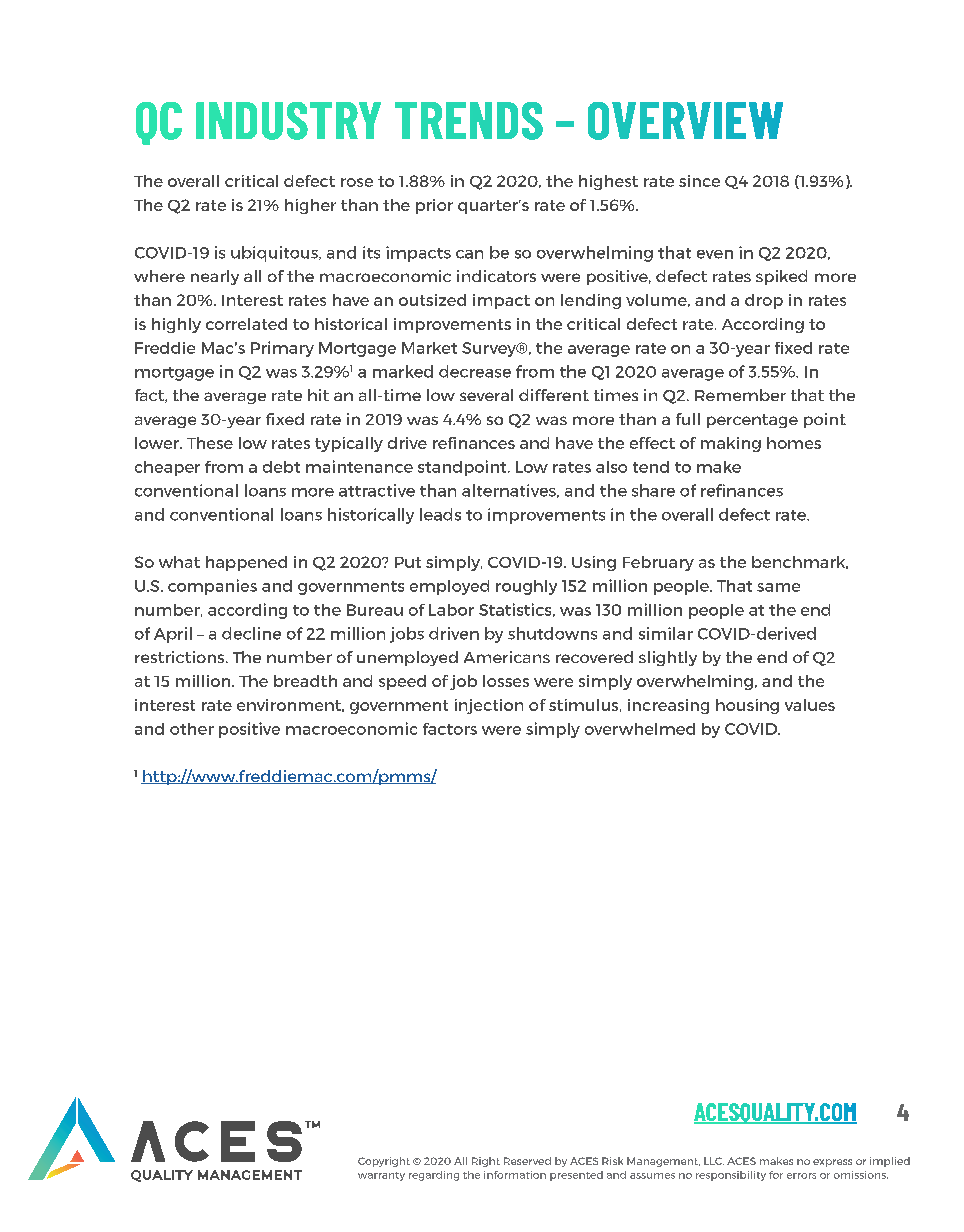  I want to click on INDUSTRY, so click(288, 121).
